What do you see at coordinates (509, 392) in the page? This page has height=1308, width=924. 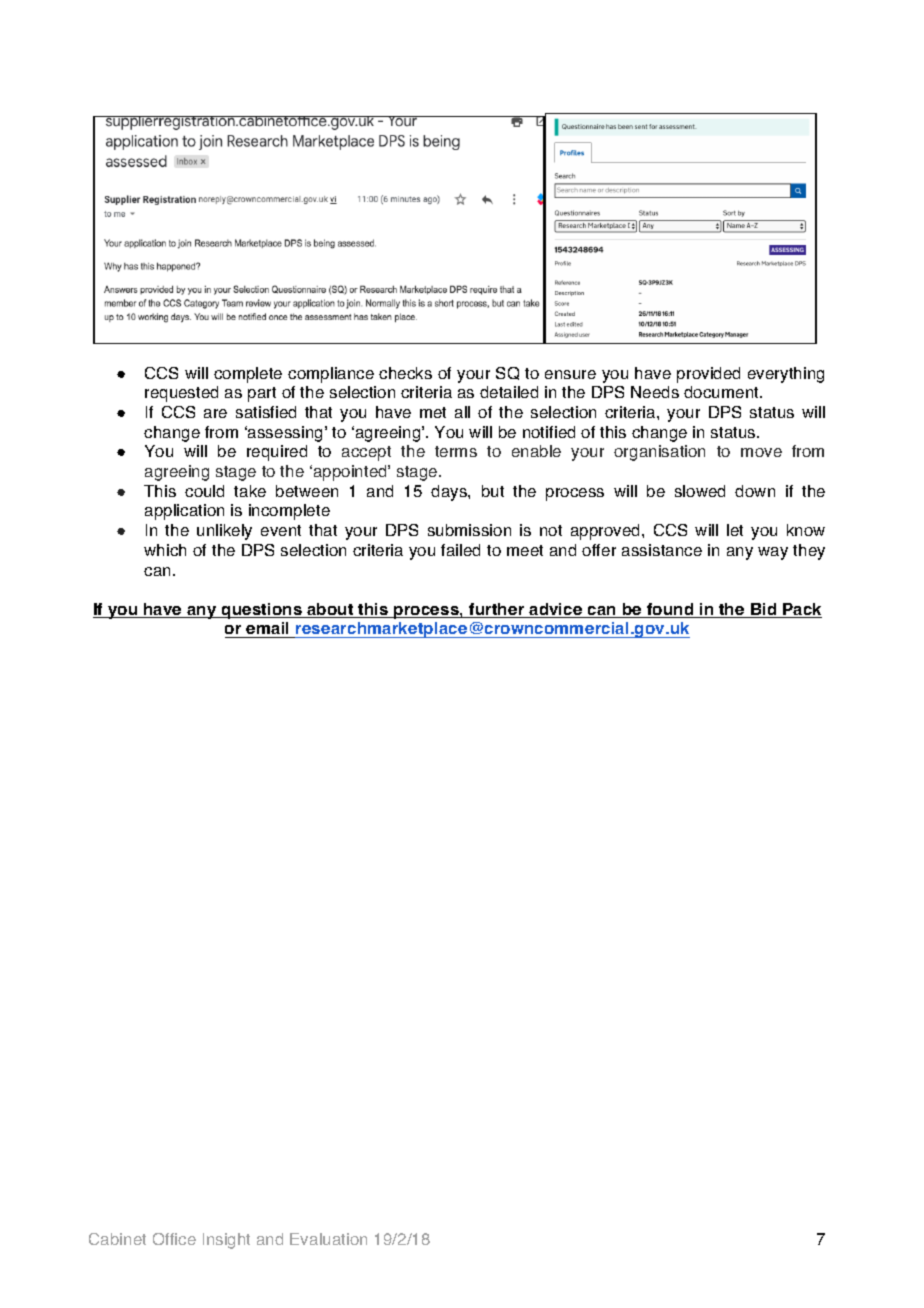 I see `detailed` at bounding box center [509, 392].
